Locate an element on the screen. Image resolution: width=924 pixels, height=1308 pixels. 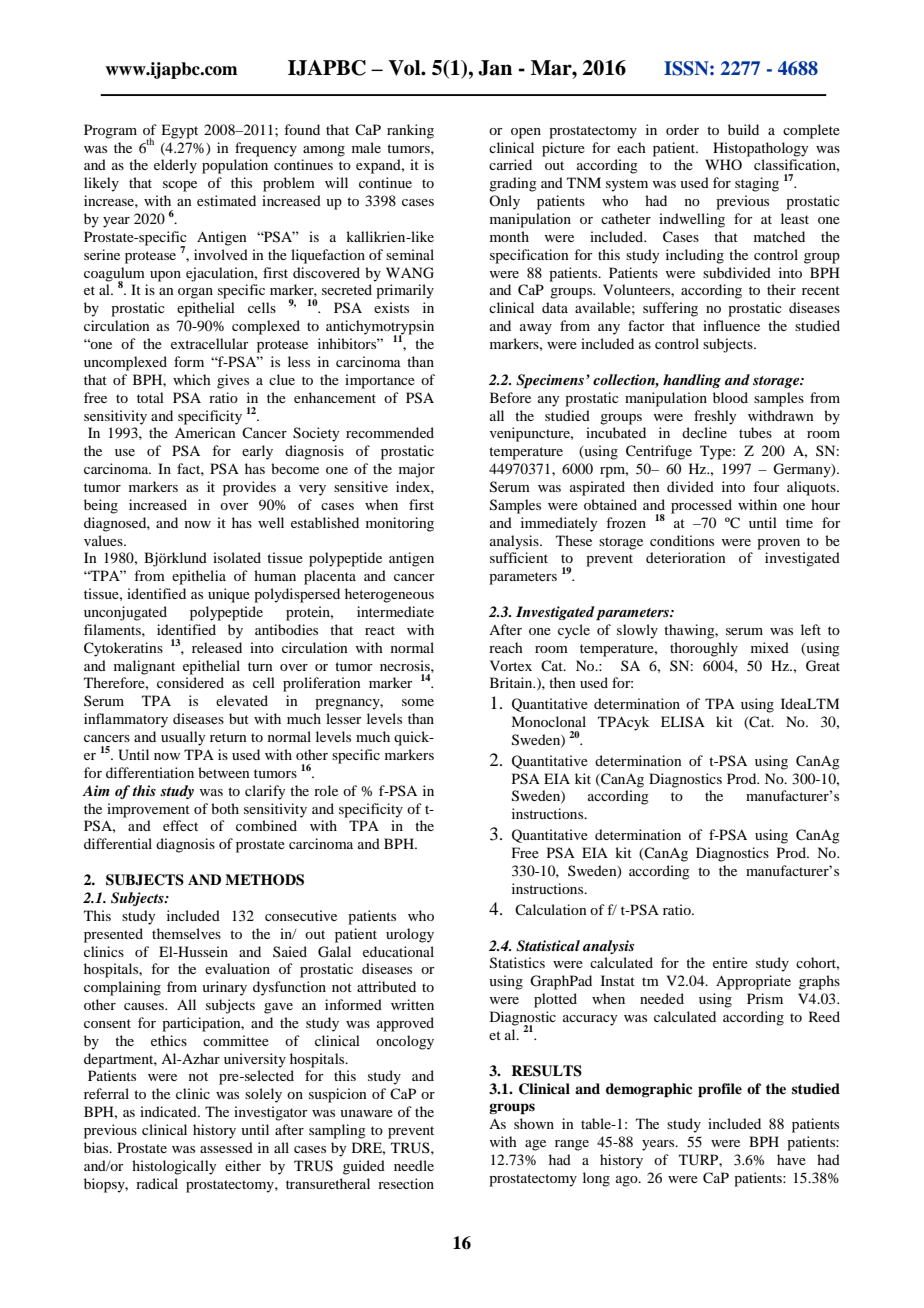
have is located at coordinates (791, 1159).
